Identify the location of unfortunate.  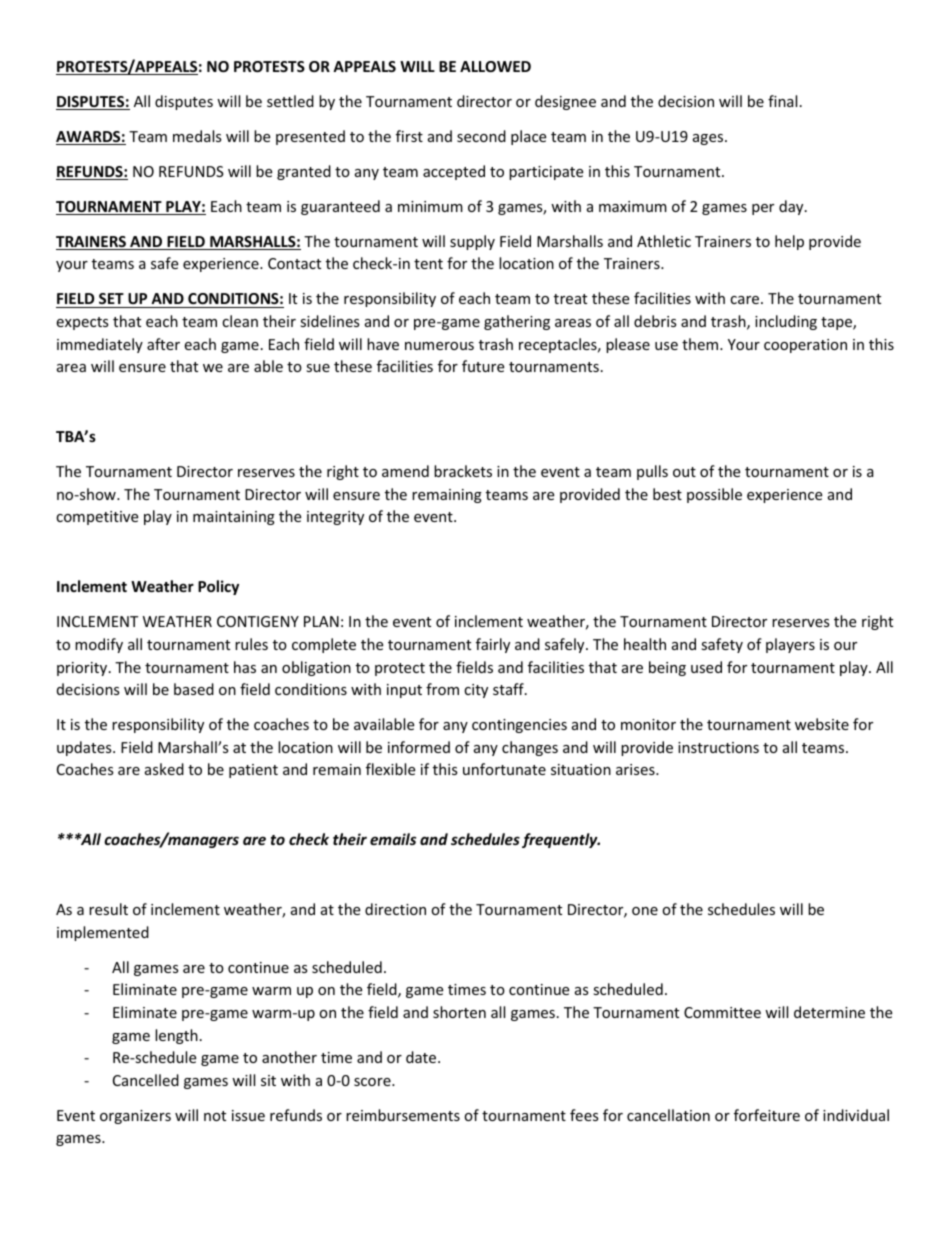
(504, 769).
